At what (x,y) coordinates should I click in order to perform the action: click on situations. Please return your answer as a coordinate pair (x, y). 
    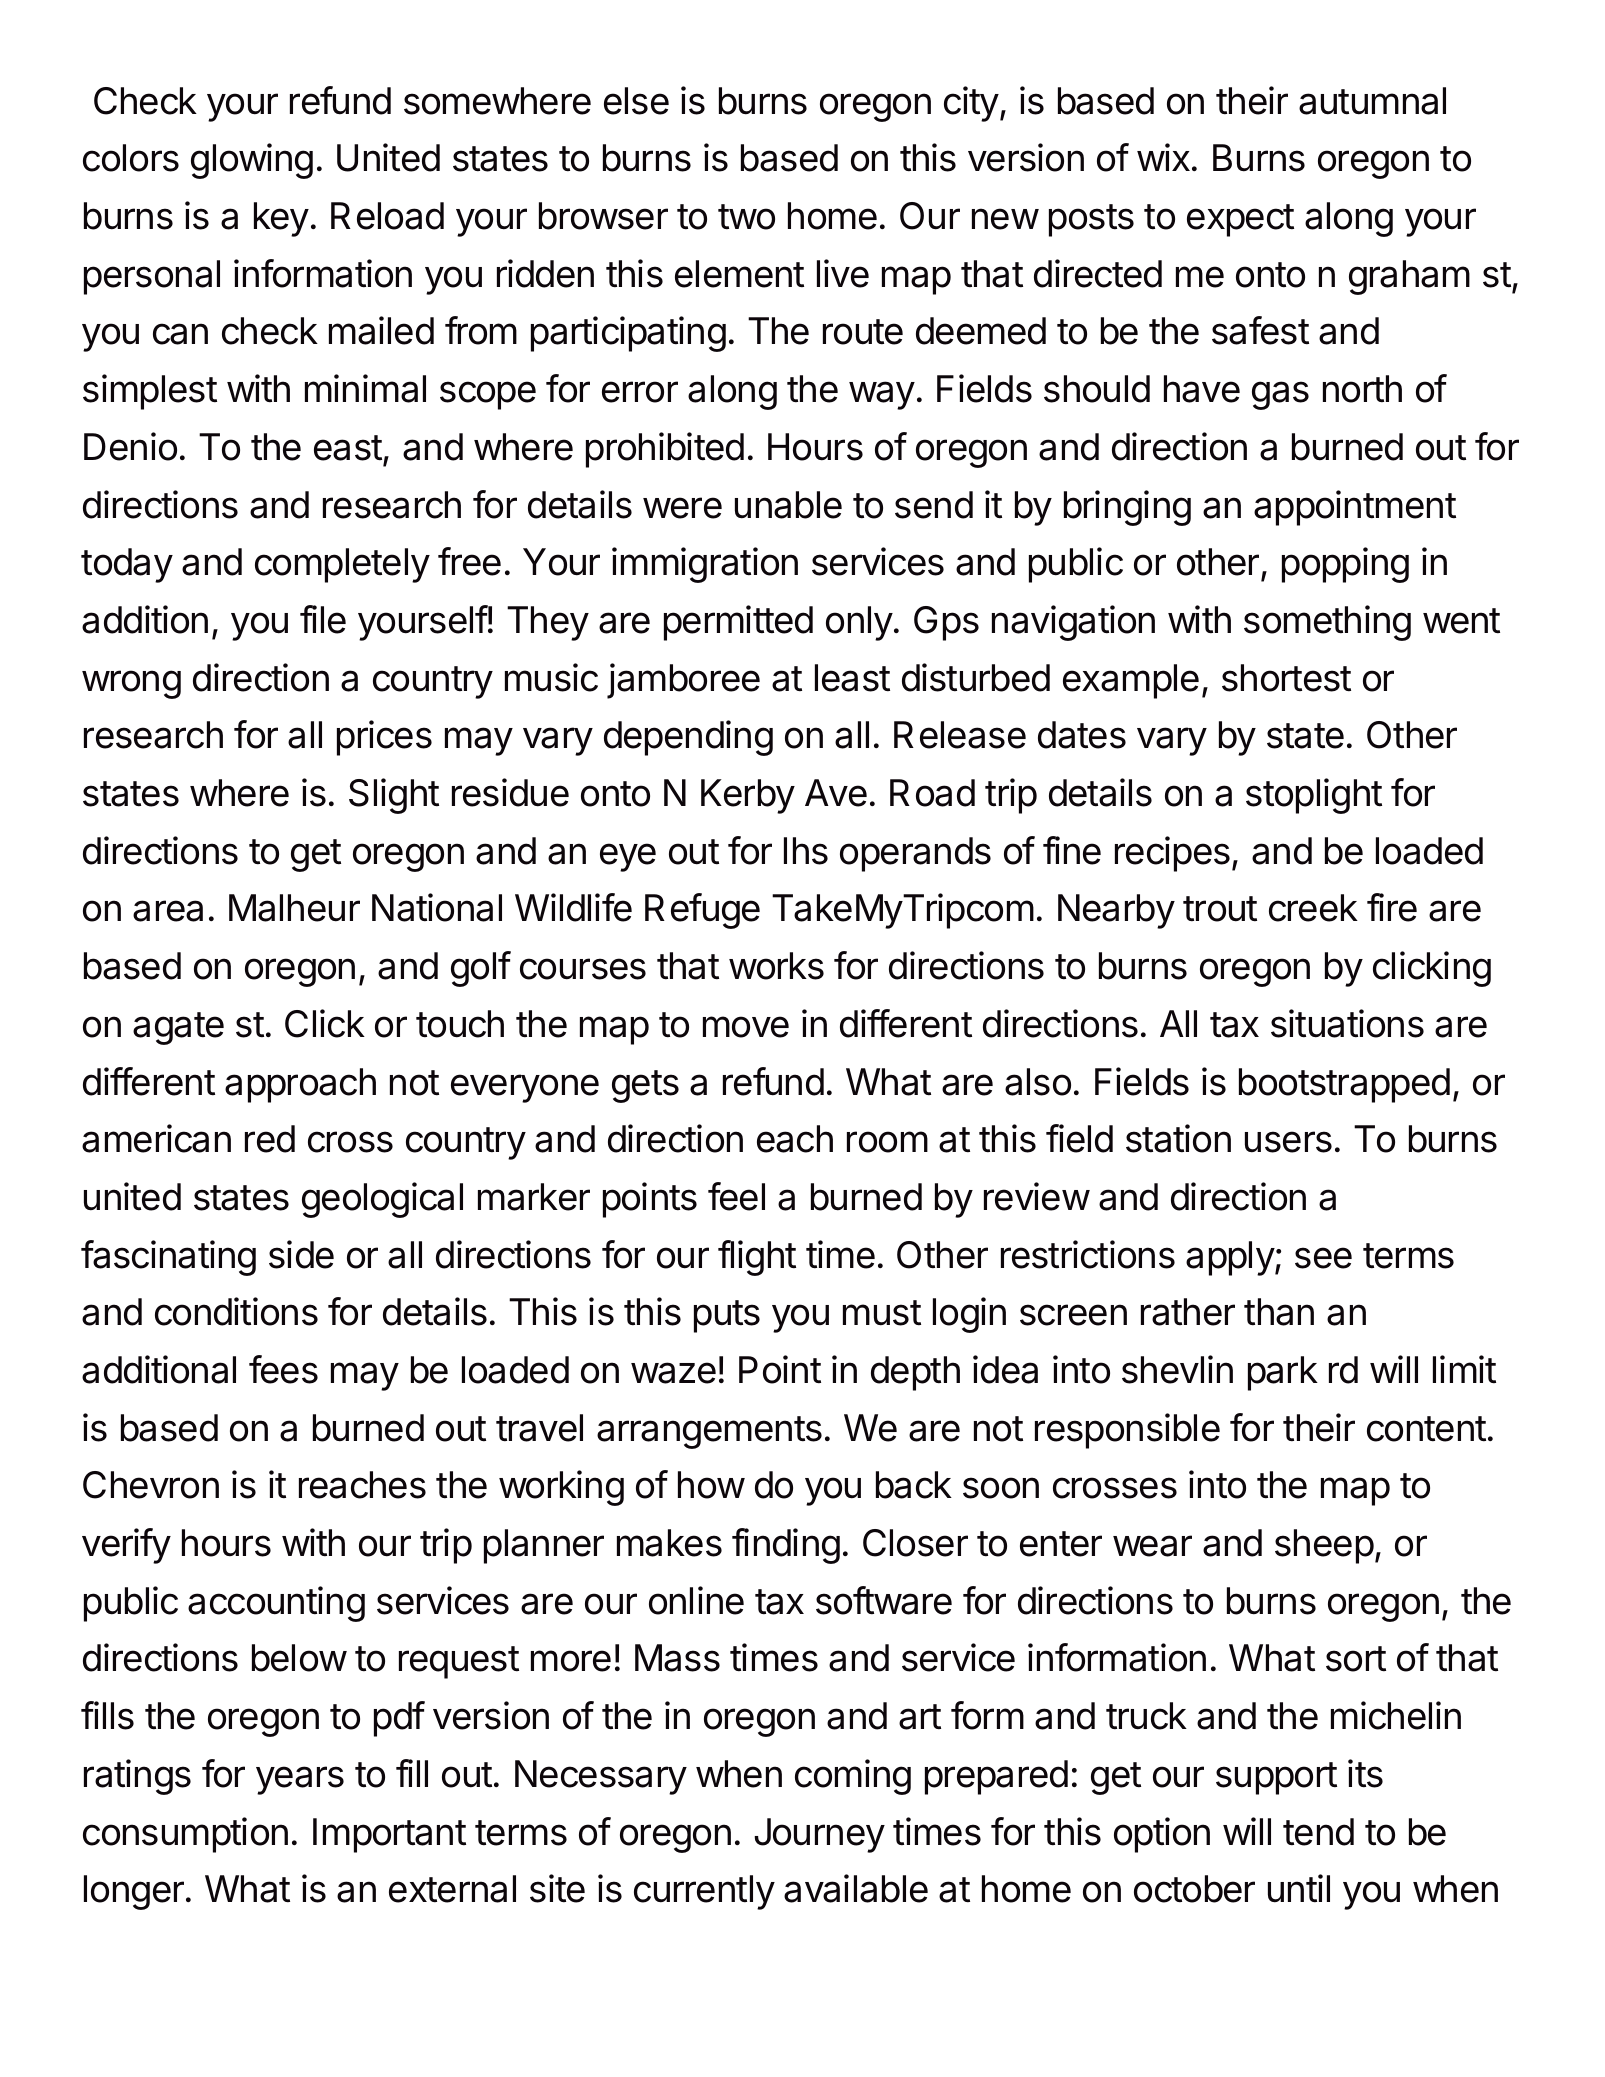
    Looking at the image, I should click on (1347, 1023).
